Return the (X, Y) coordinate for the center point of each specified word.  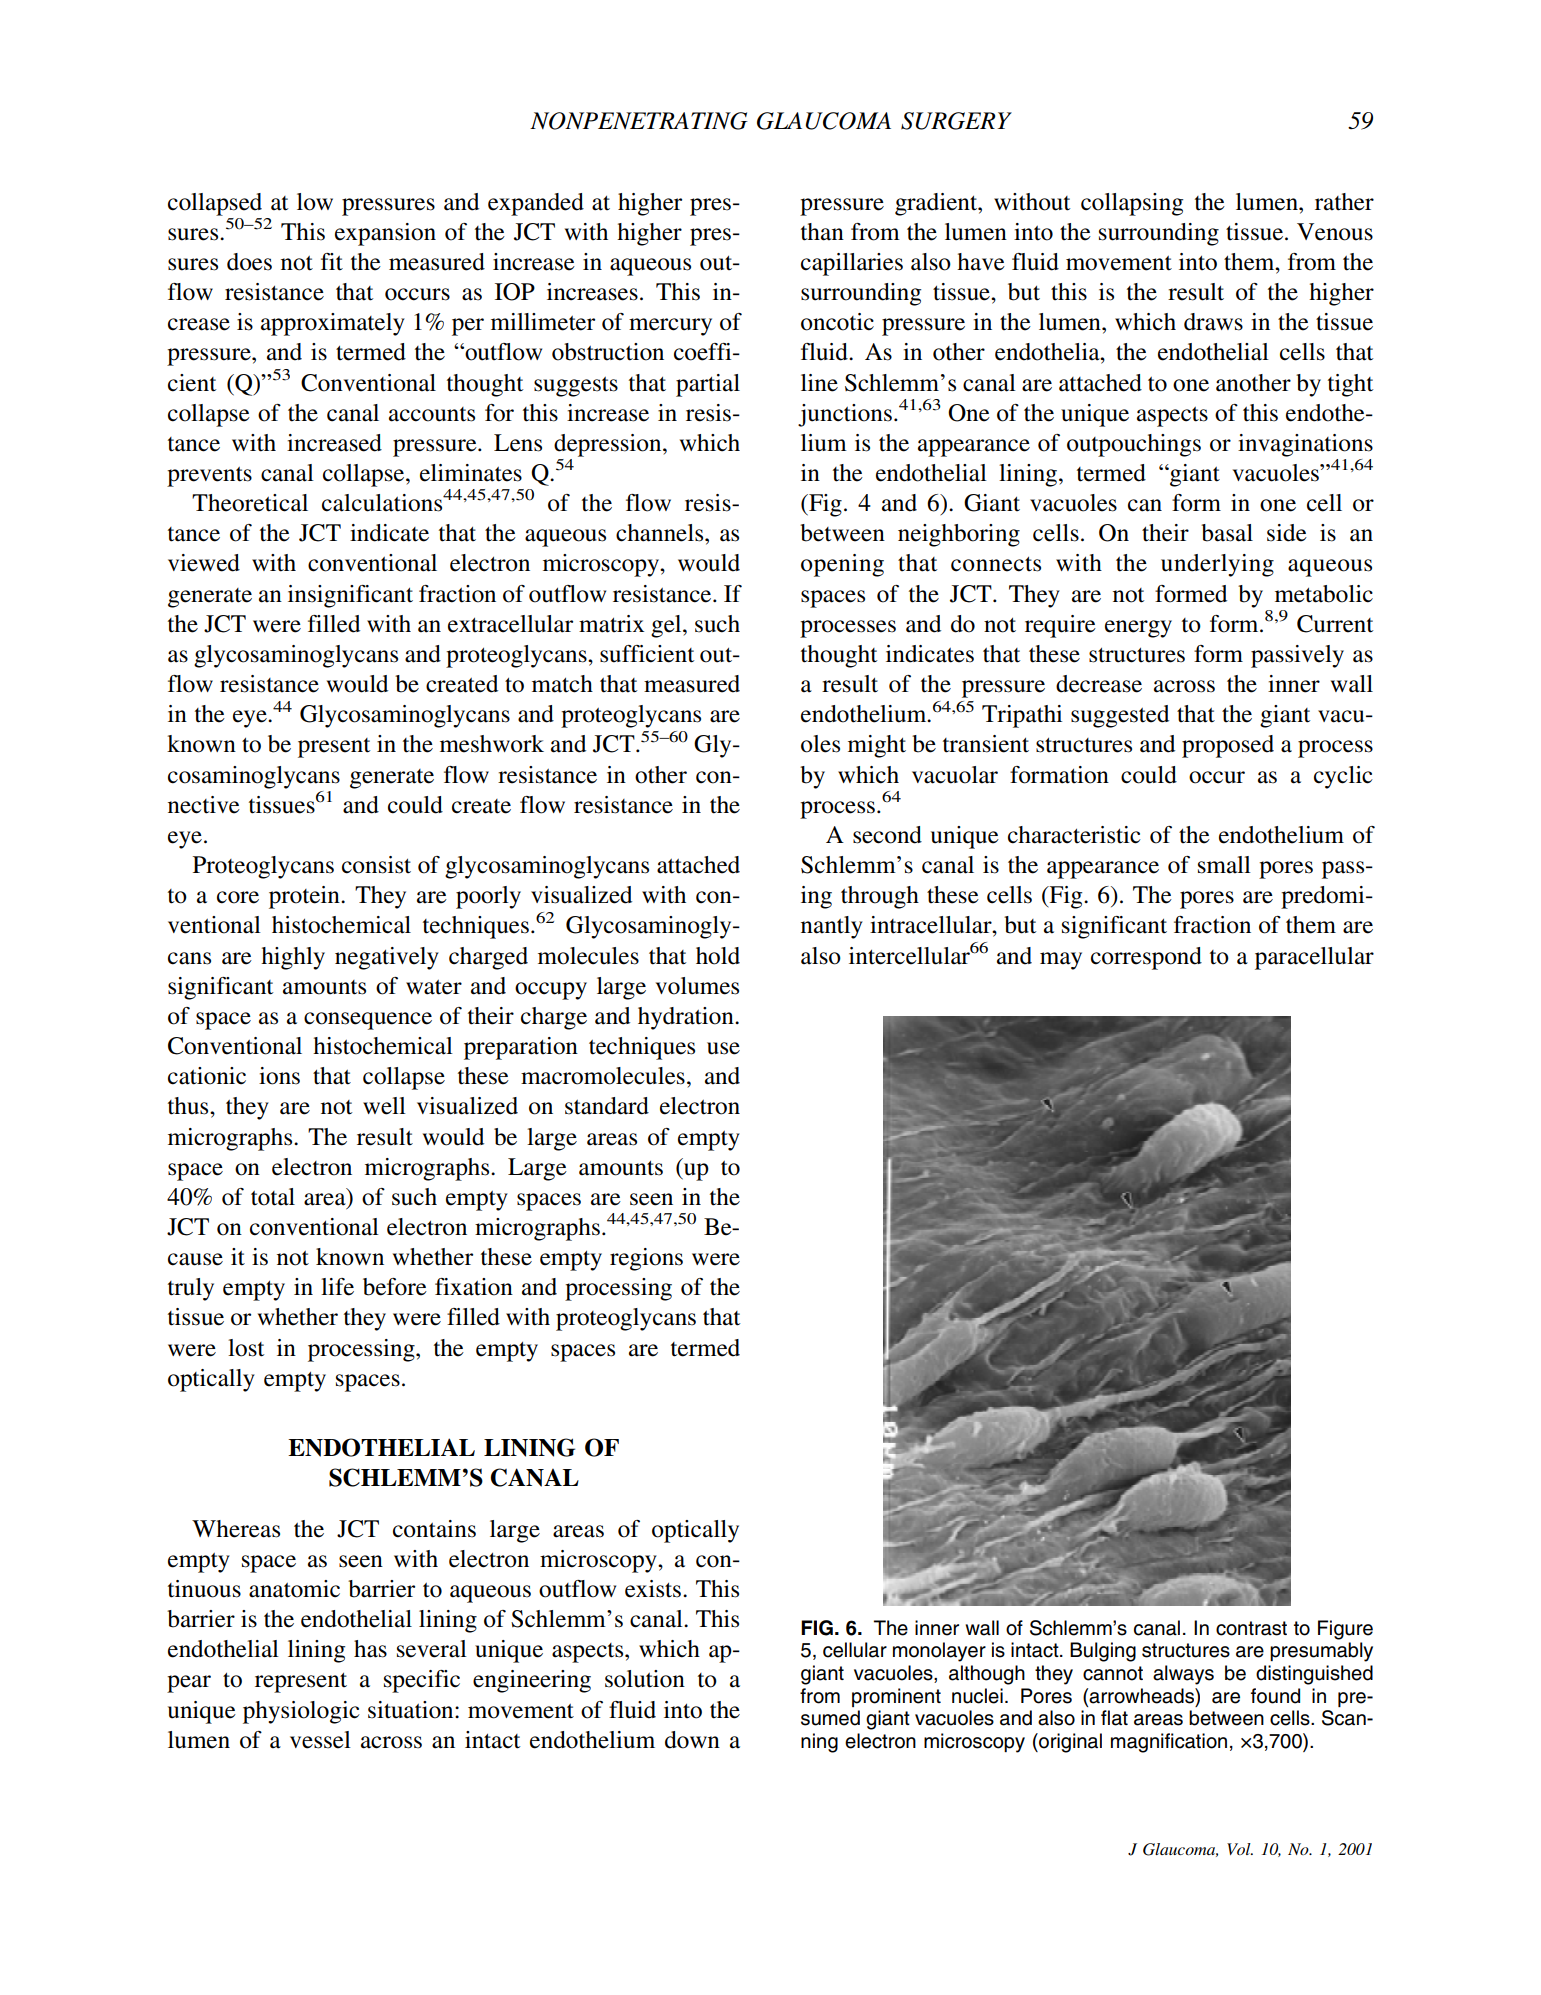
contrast (1251, 1628)
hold (718, 956)
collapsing (1132, 204)
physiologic (301, 1712)
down (692, 1740)
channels (661, 533)
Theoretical (250, 503)
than (822, 232)
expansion (385, 234)
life (337, 1287)
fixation (474, 1287)
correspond (1146, 958)
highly (293, 958)
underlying (1217, 565)
